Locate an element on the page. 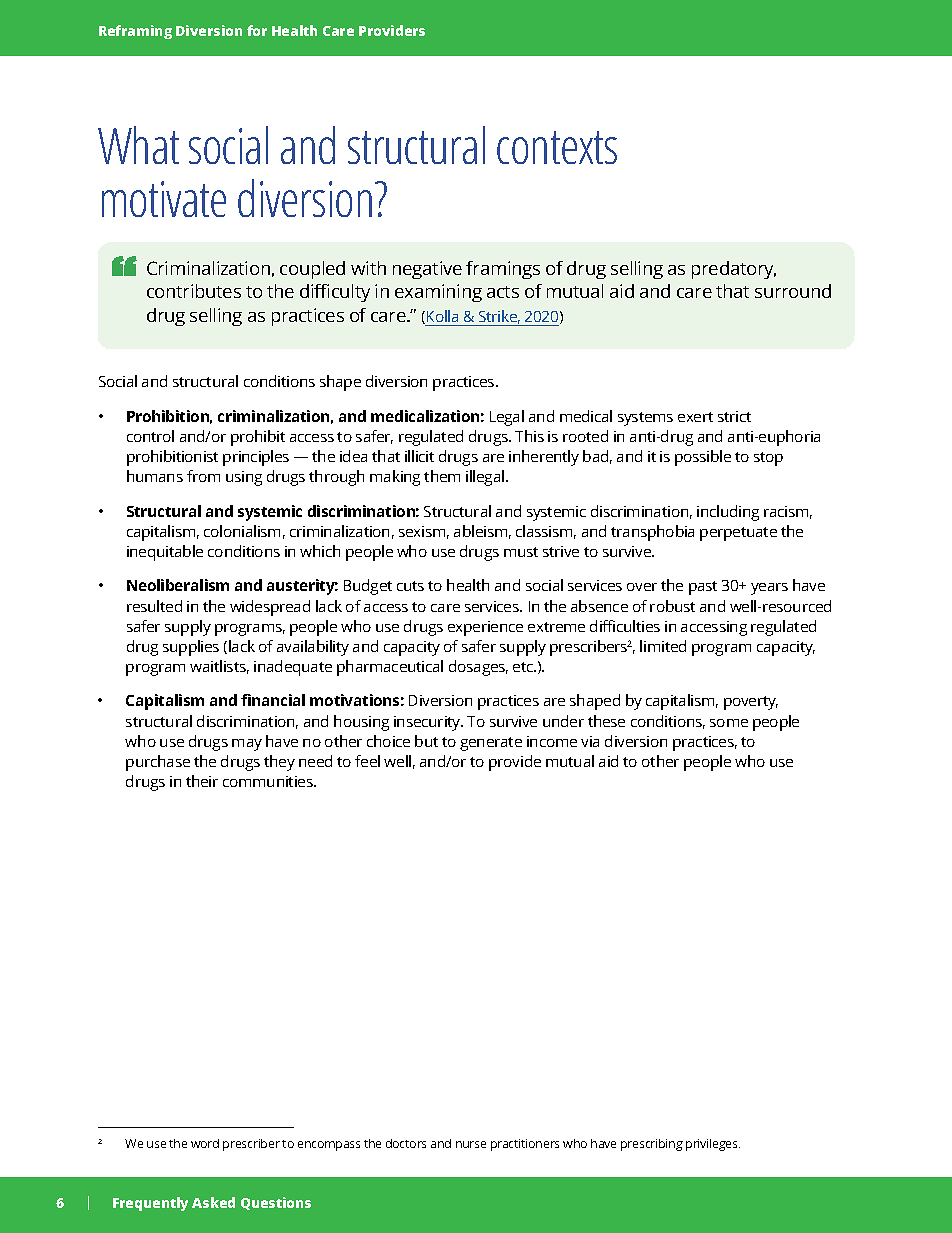  contributes is located at coordinates (194, 291).
